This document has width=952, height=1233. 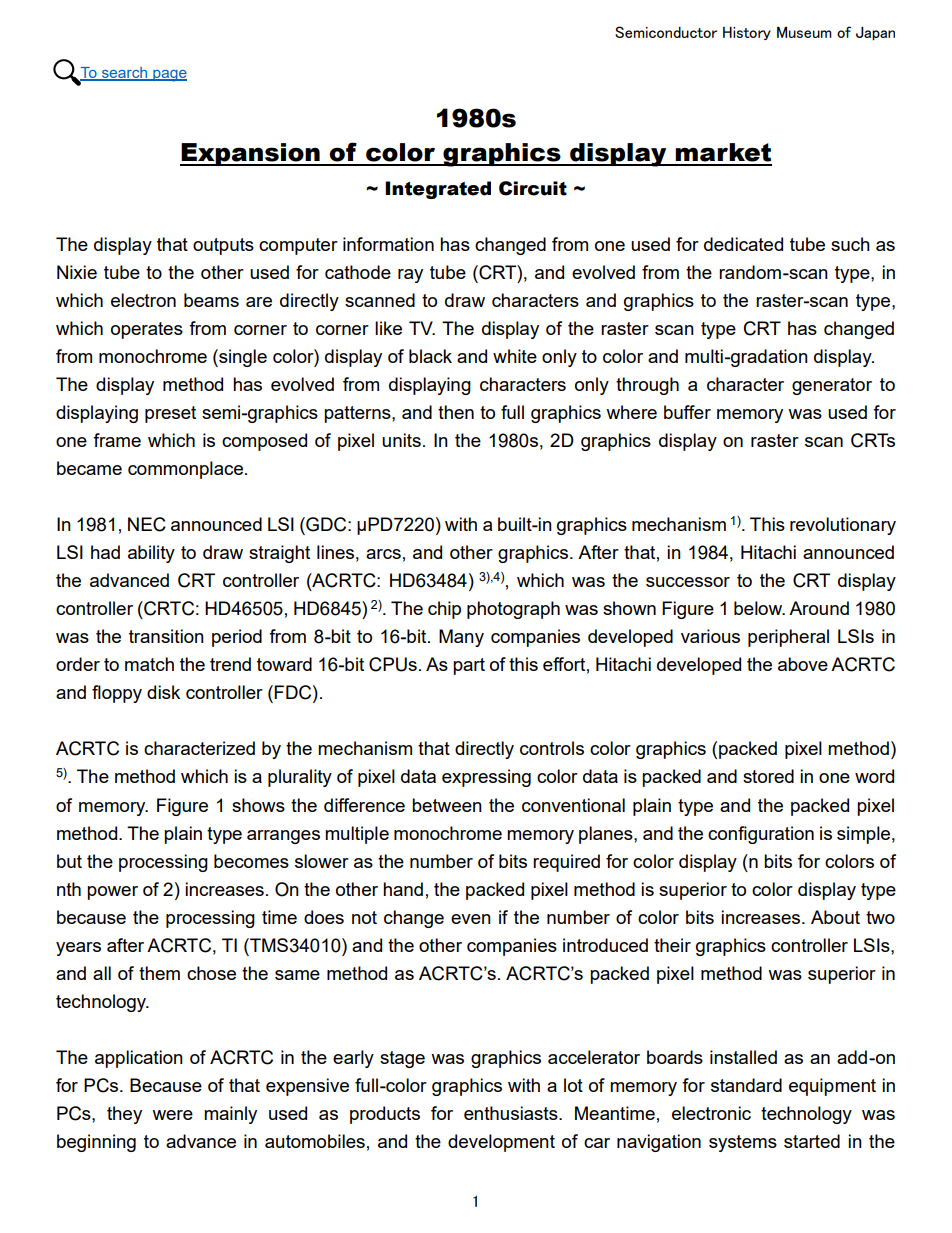 What do you see at coordinates (444, 610) in the document?
I see `chip` at bounding box center [444, 610].
